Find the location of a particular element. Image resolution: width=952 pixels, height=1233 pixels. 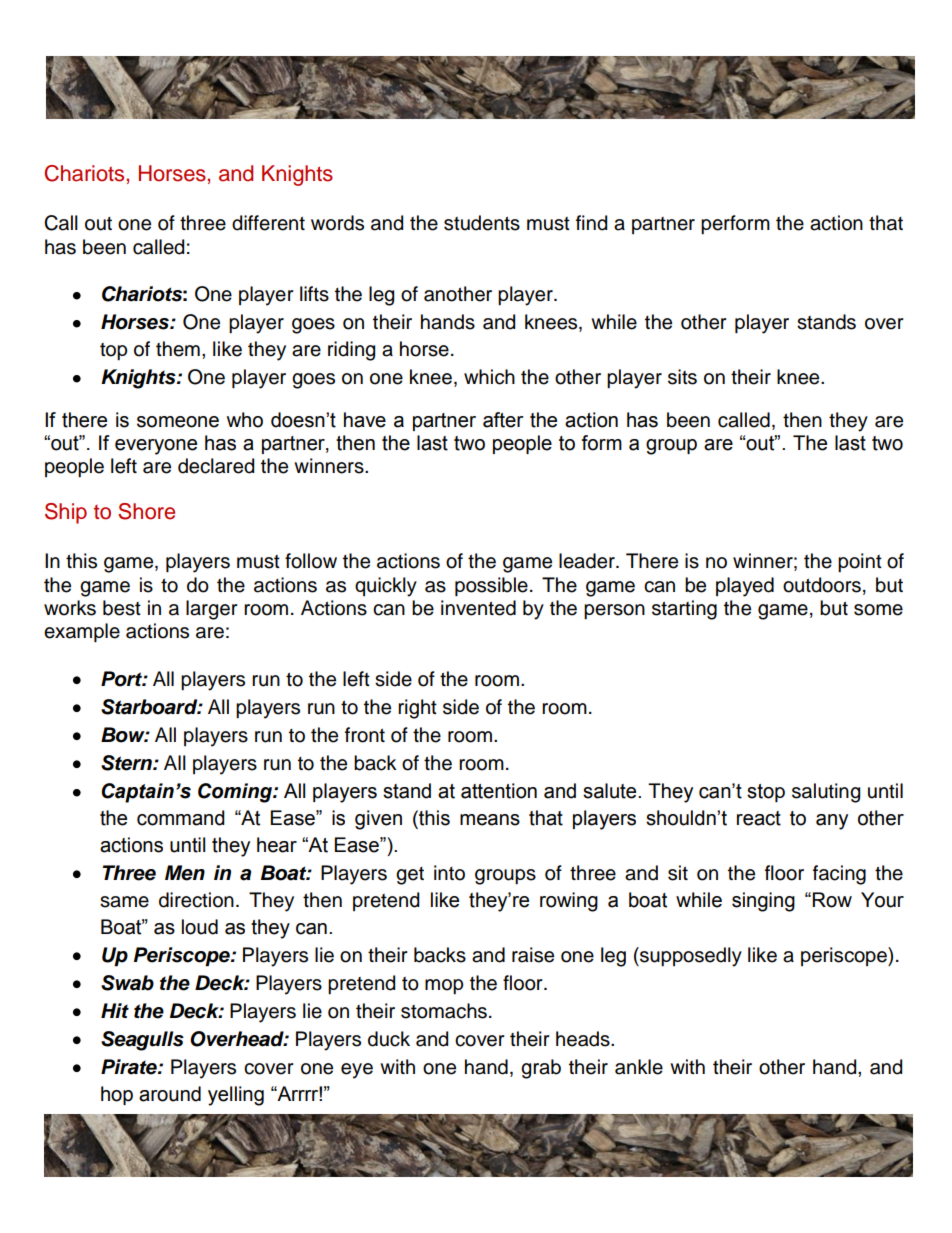

Pirate is located at coordinates (130, 1067).
